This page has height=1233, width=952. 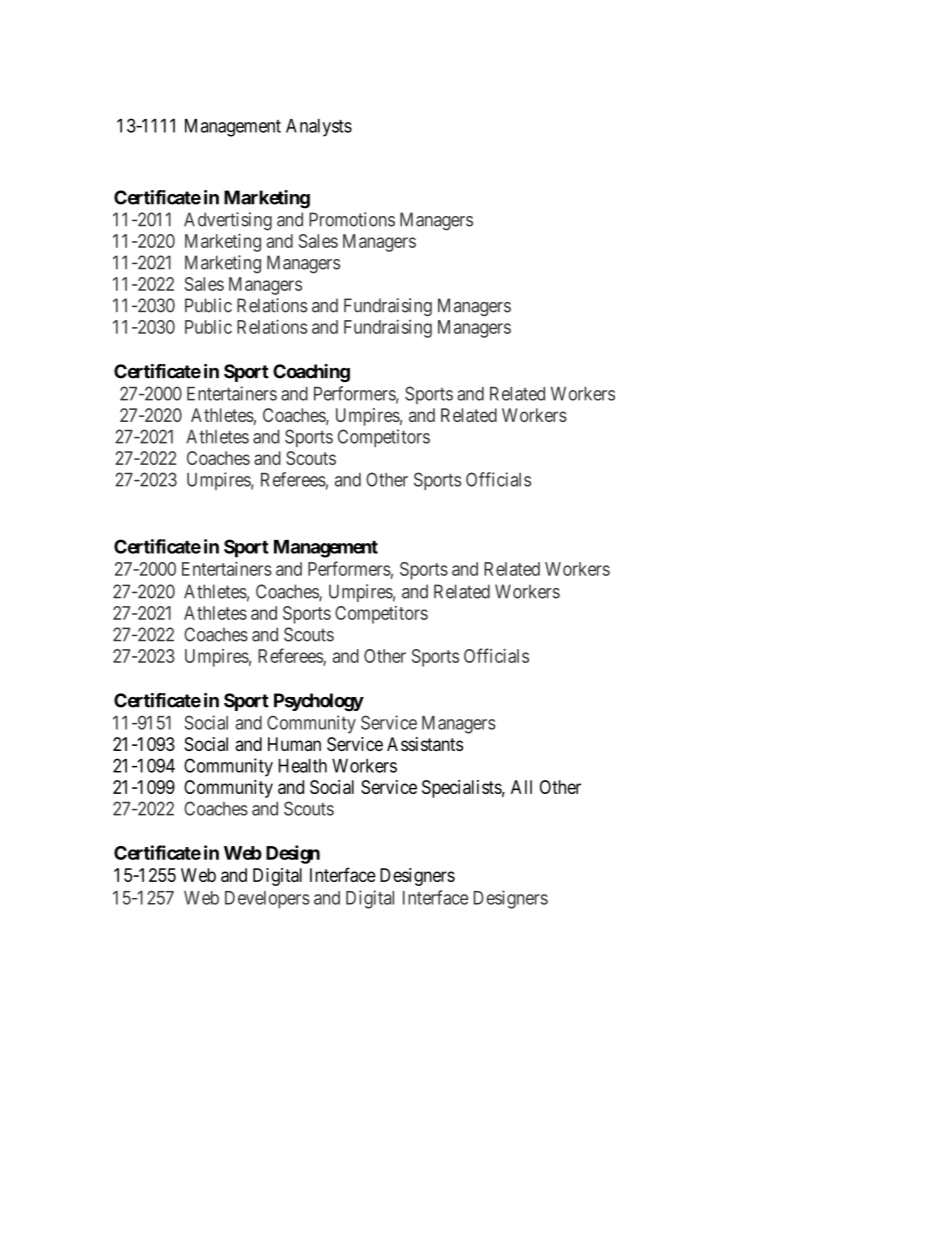 I want to click on Developers, so click(x=267, y=900).
